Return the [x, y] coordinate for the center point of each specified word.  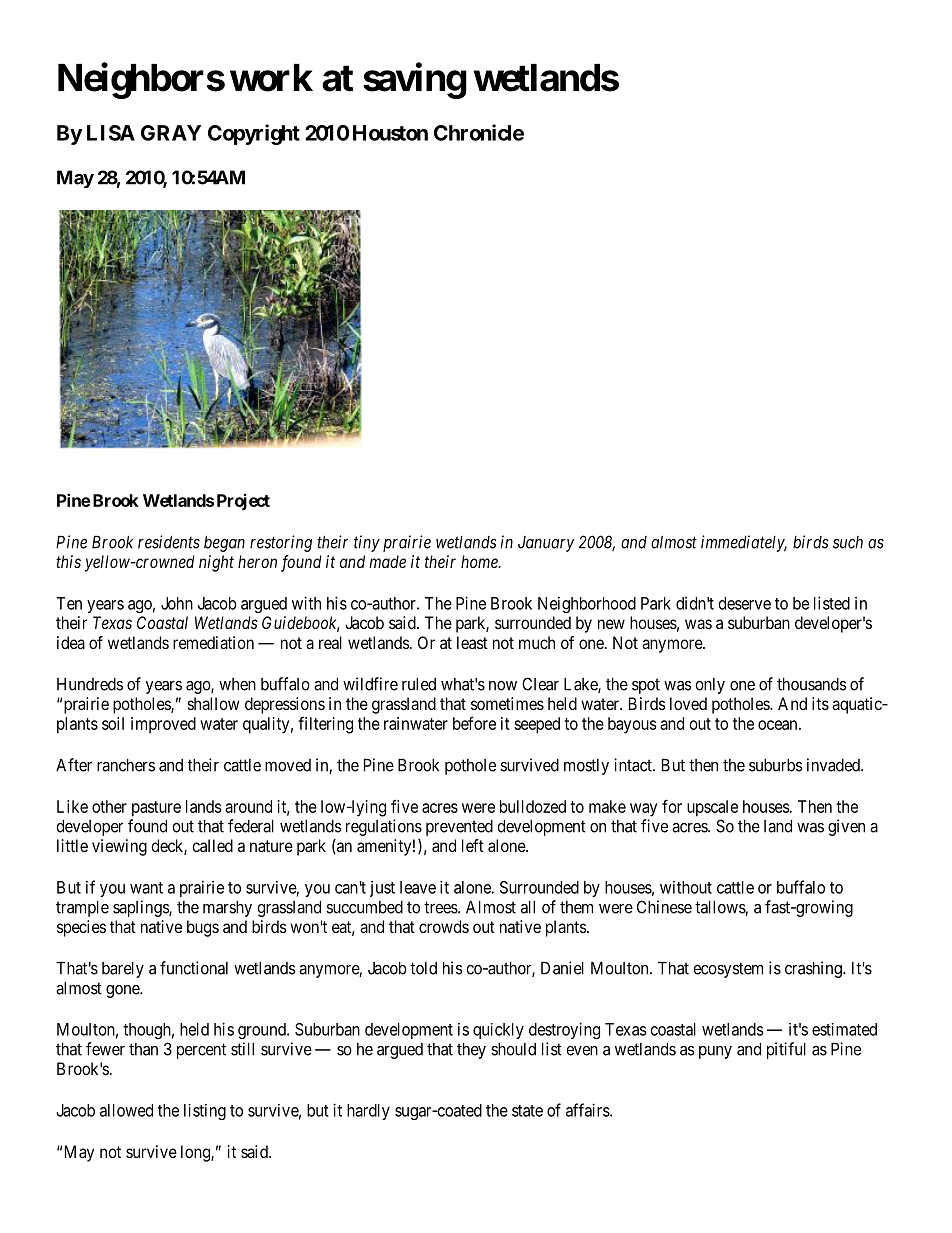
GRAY [171, 133]
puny [715, 1052]
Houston [390, 133]
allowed [126, 1110]
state [527, 1111]
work [271, 78]
